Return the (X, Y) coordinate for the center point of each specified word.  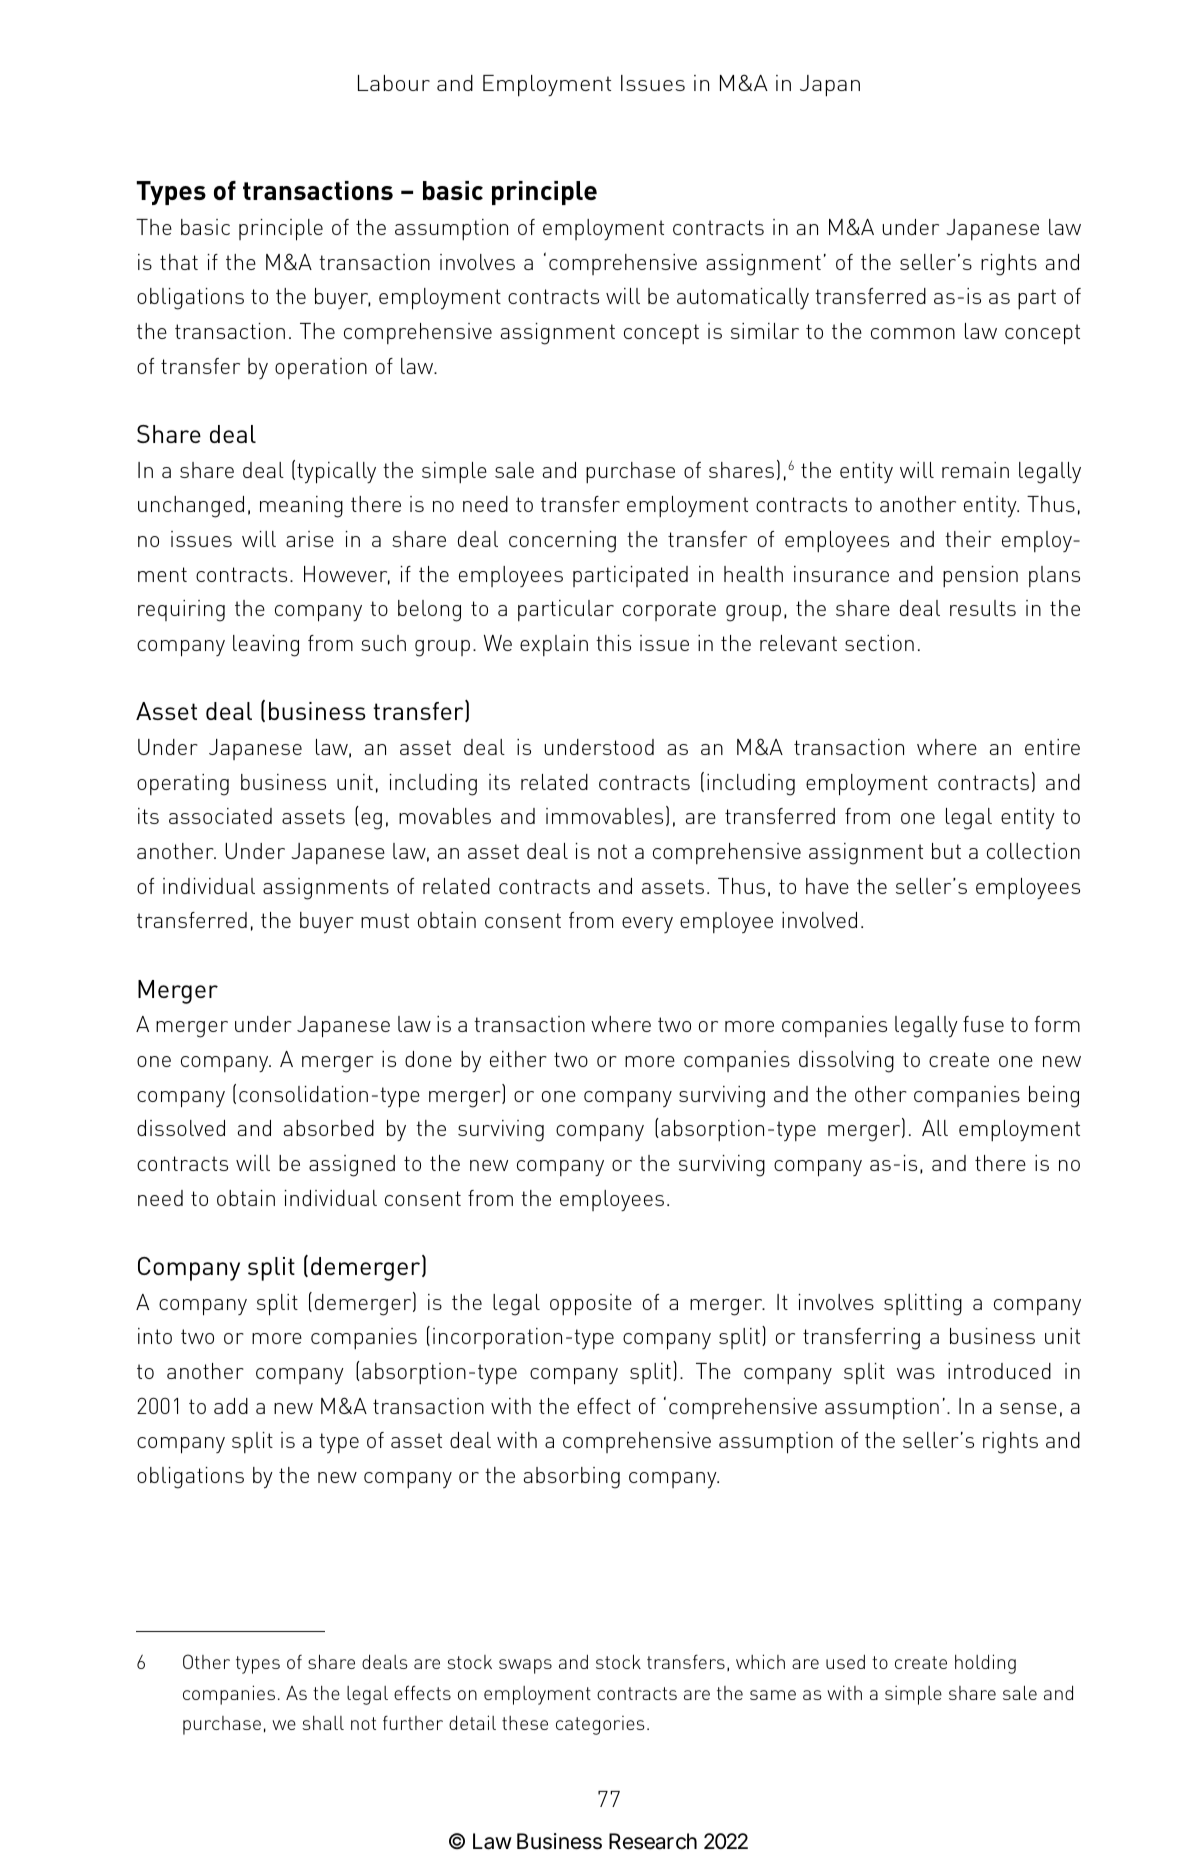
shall (323, 1723)
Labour (394, 83)
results (983, 608)
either (518, 1059)
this (613, 643)
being (1054, 1097)
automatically (743, 298)
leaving (266, 646)
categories (600, 1725)
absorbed (329, 1128)
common (913, 333)
